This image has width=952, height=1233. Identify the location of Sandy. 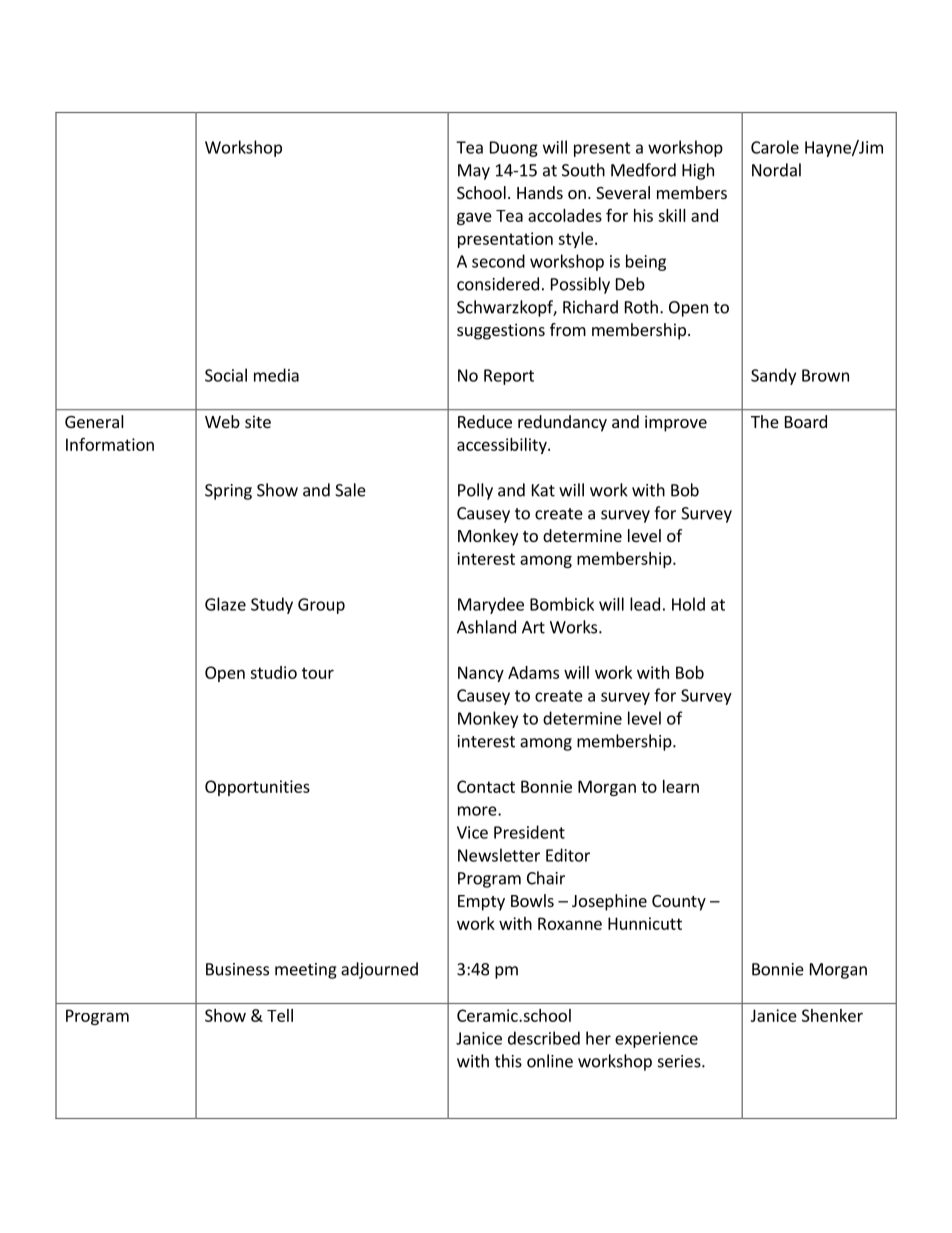
(773, 376).
